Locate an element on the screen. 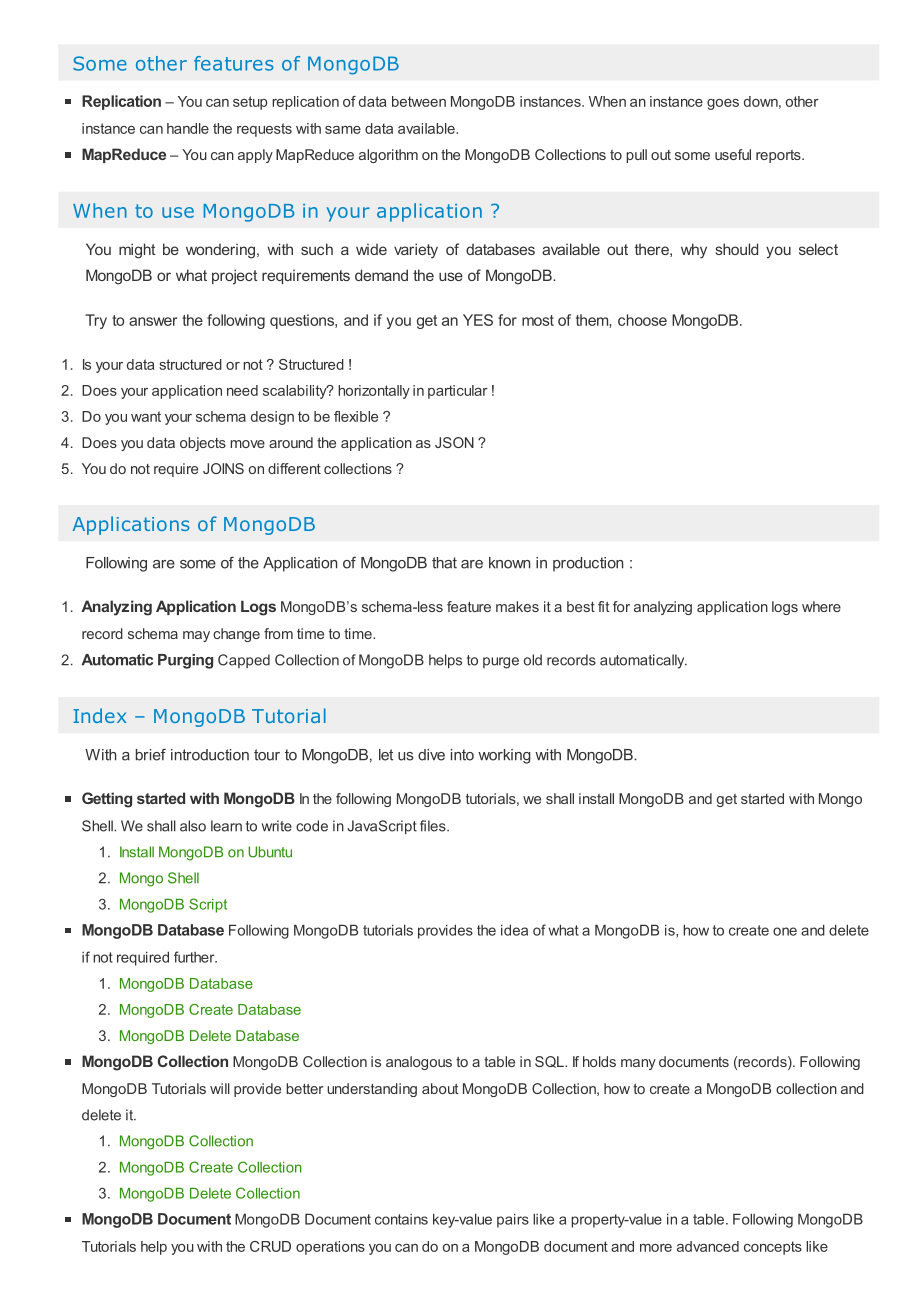 The width and height of the screenshot is (924, 1308). pairs is located at coordinates (513, 1220).
